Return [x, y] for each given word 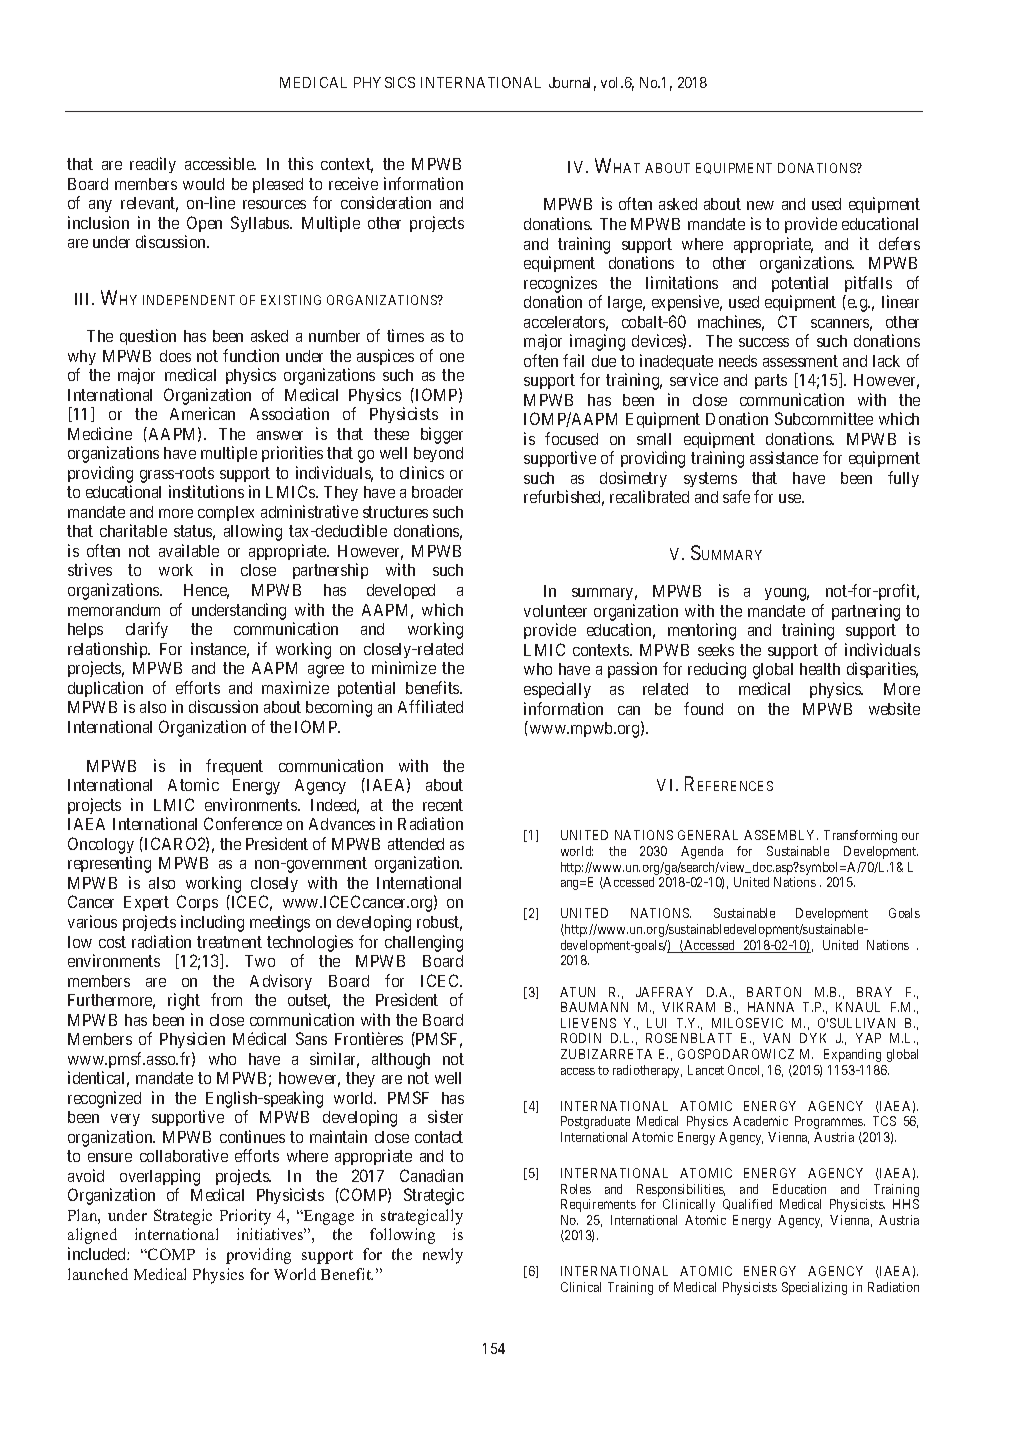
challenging [424, 943]
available [189, 550]
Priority [245, 1217]
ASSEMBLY [781, 835]
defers [899, 243]
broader [437, 492]
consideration [386, 202]
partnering [866, 612]
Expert [146, 903]
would [203, 184]
